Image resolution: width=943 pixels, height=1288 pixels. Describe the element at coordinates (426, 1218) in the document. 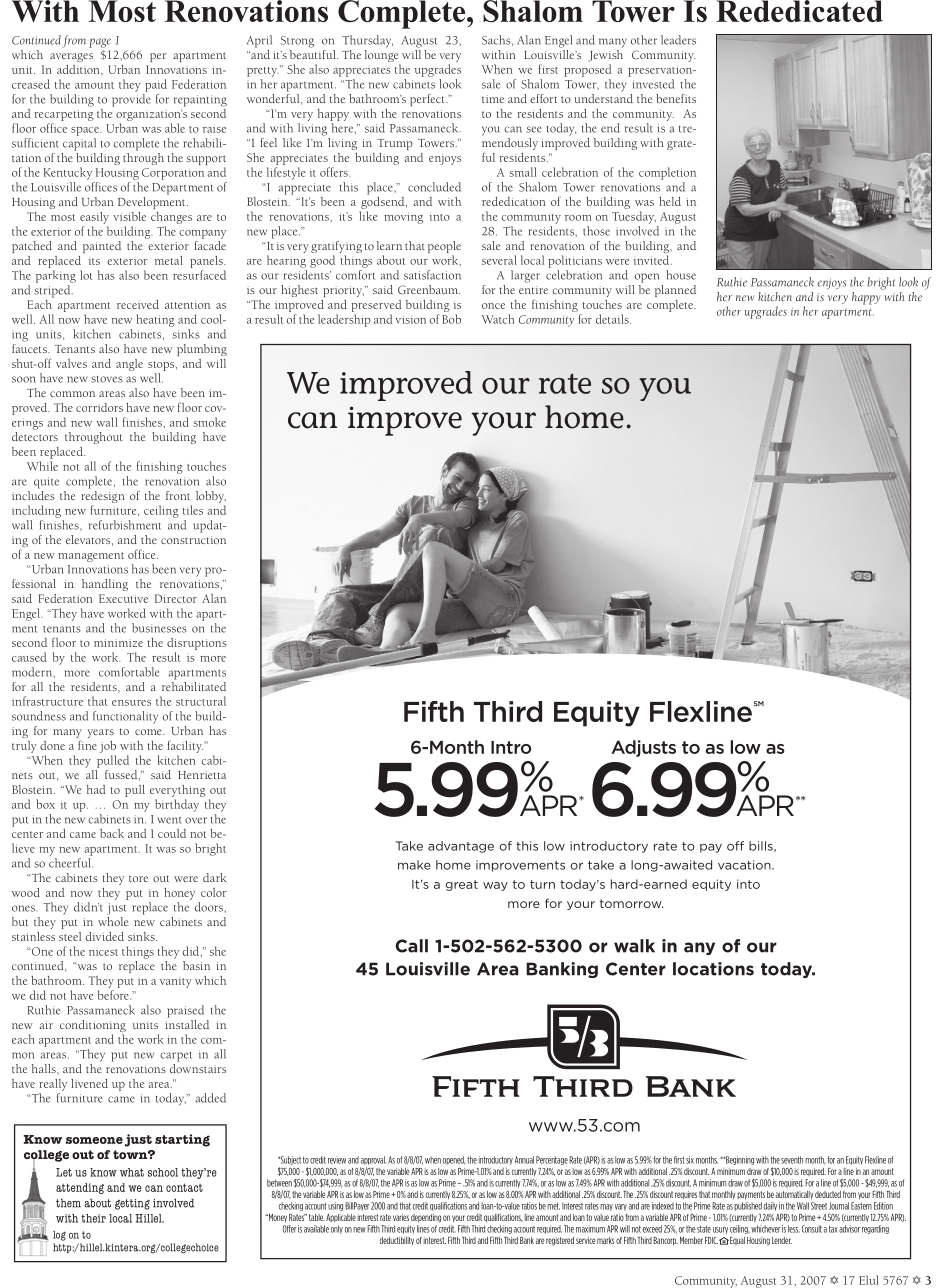

I see `depending` at that location.
